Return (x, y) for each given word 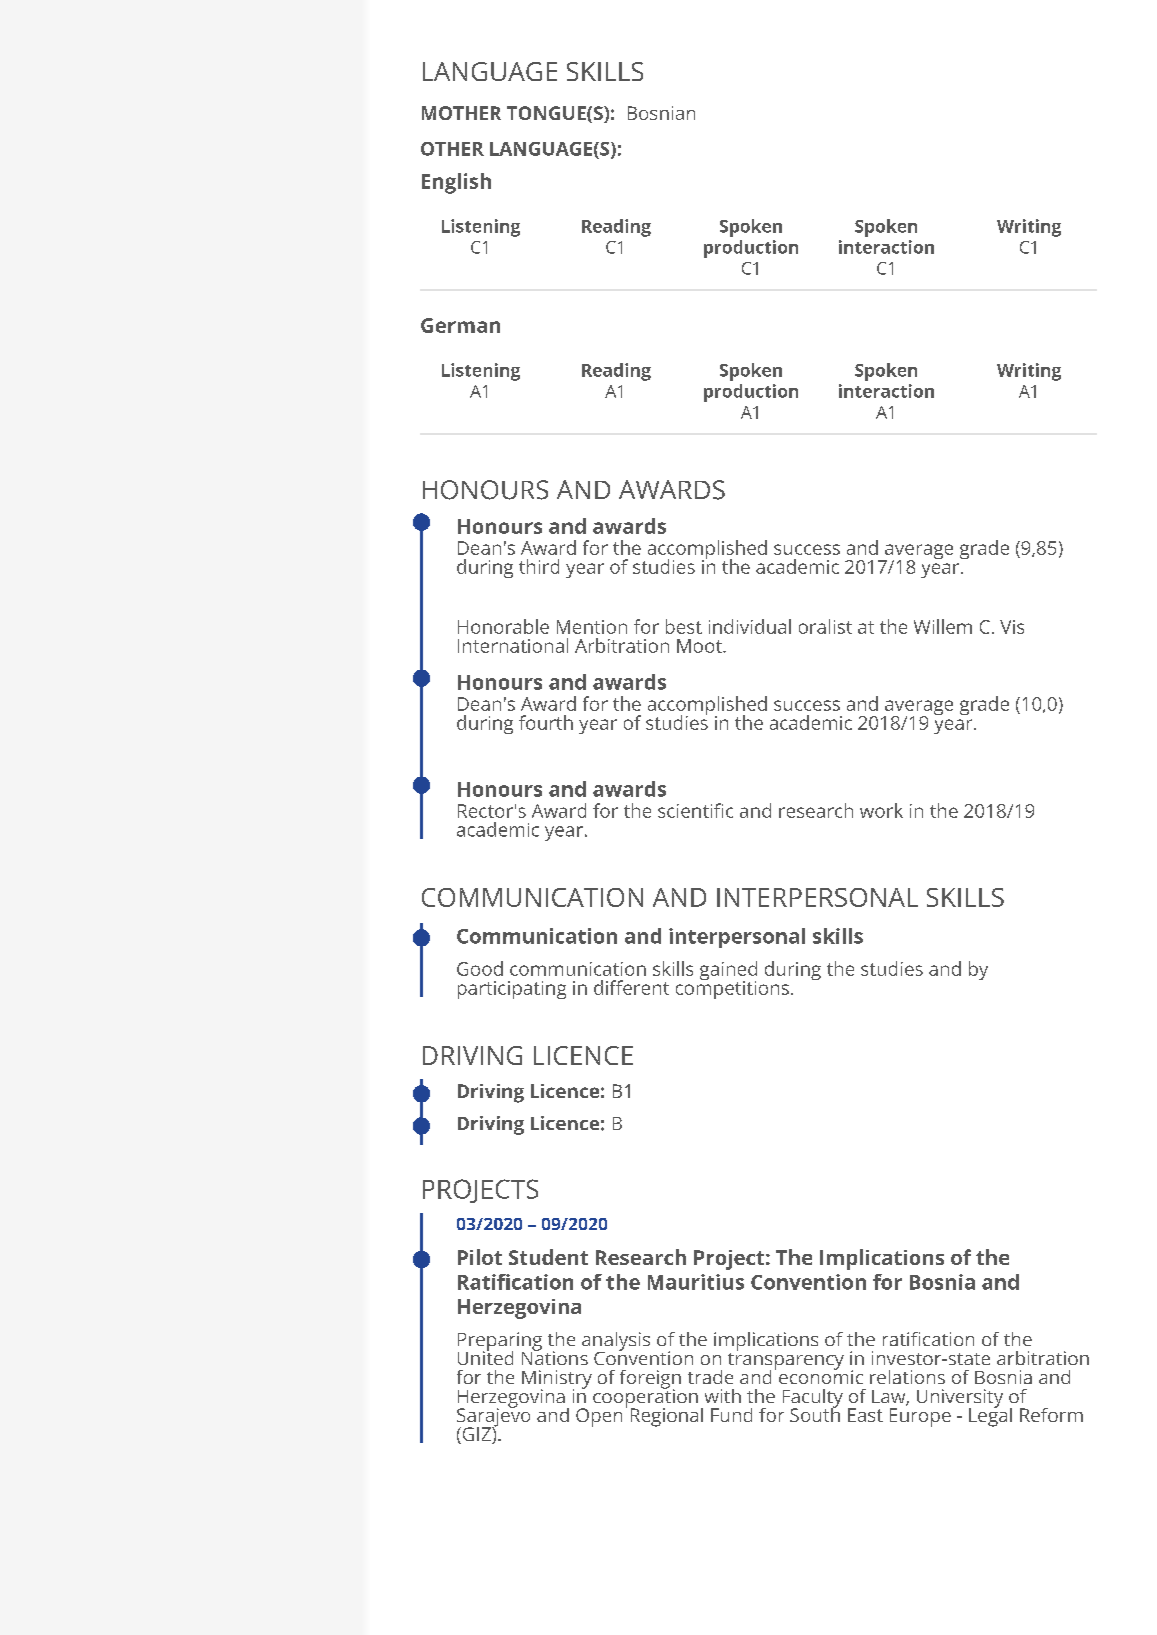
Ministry (557, 1380)
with (723, 1396)
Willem (943, 626)
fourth (546, 722)
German (460, 325)
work (881, 810)
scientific (695, 810)
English (456, 183)
